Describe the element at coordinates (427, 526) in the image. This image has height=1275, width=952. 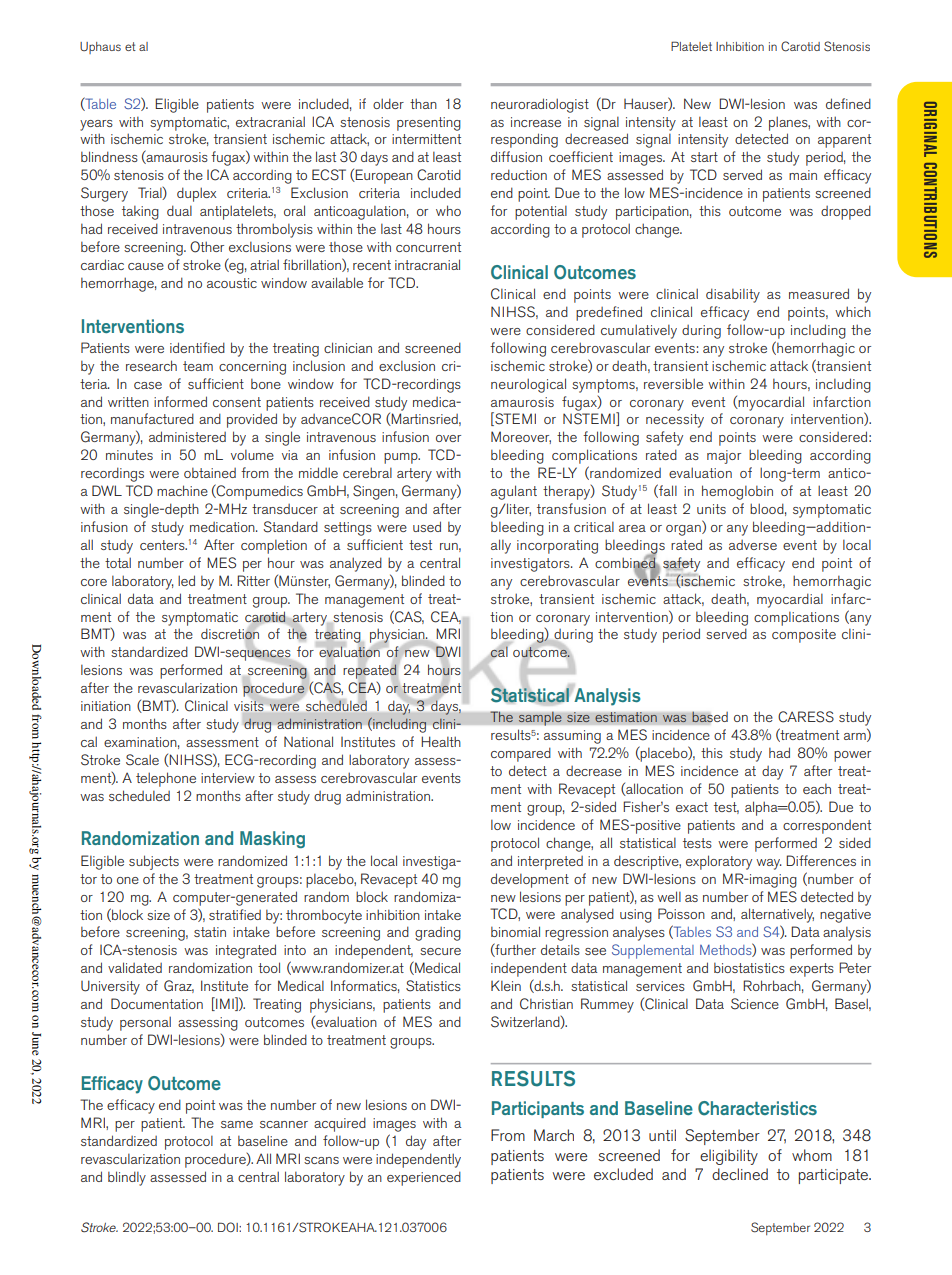
I see `used` at that location.
